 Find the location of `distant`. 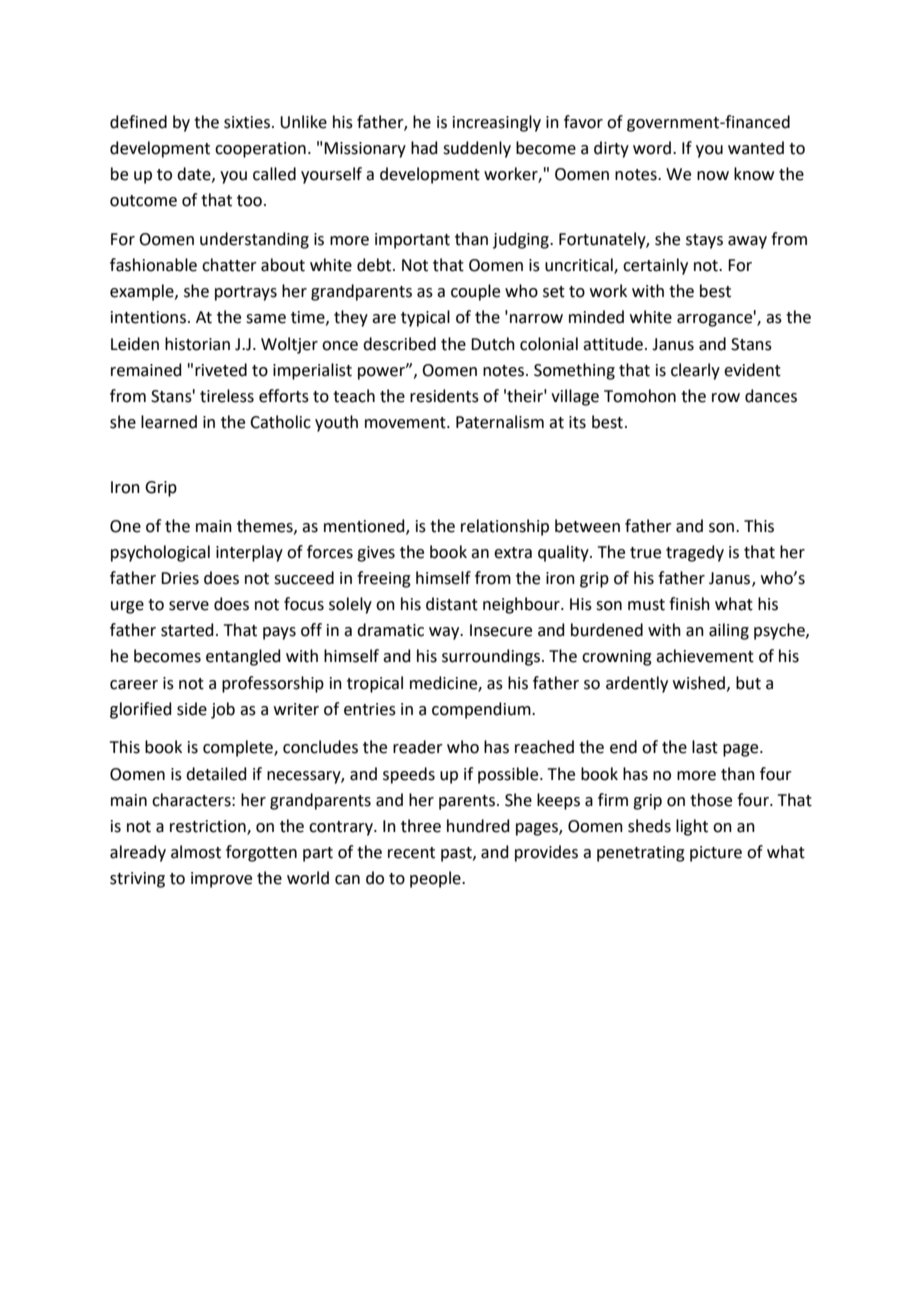

distant is located at coordinates (452, 604).
